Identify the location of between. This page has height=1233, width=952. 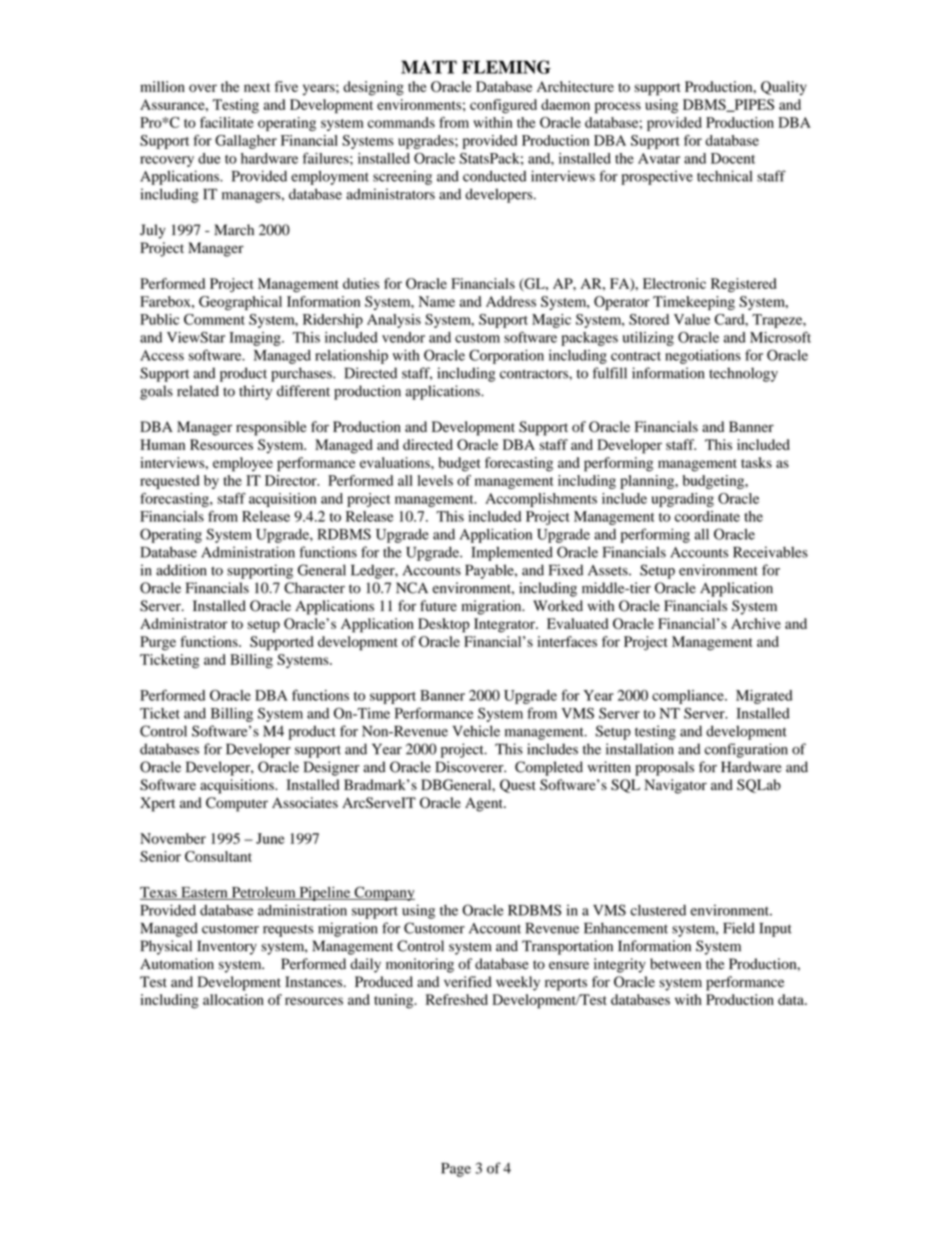
(675, 964).
